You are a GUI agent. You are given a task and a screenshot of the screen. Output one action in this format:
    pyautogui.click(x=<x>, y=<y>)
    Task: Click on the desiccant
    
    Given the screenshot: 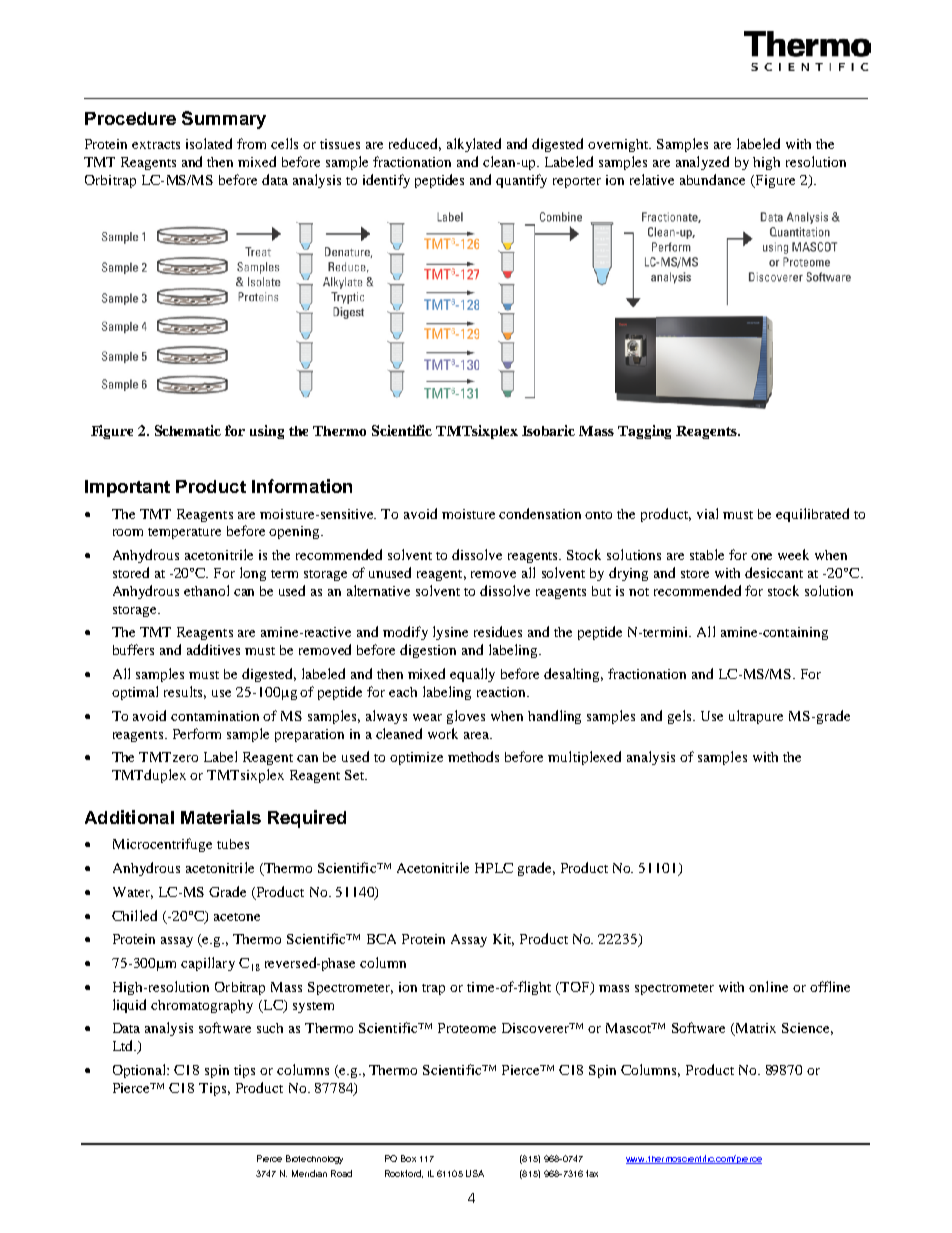 What is the action you would take?
    pyautogui.click(x=774, y=572)
